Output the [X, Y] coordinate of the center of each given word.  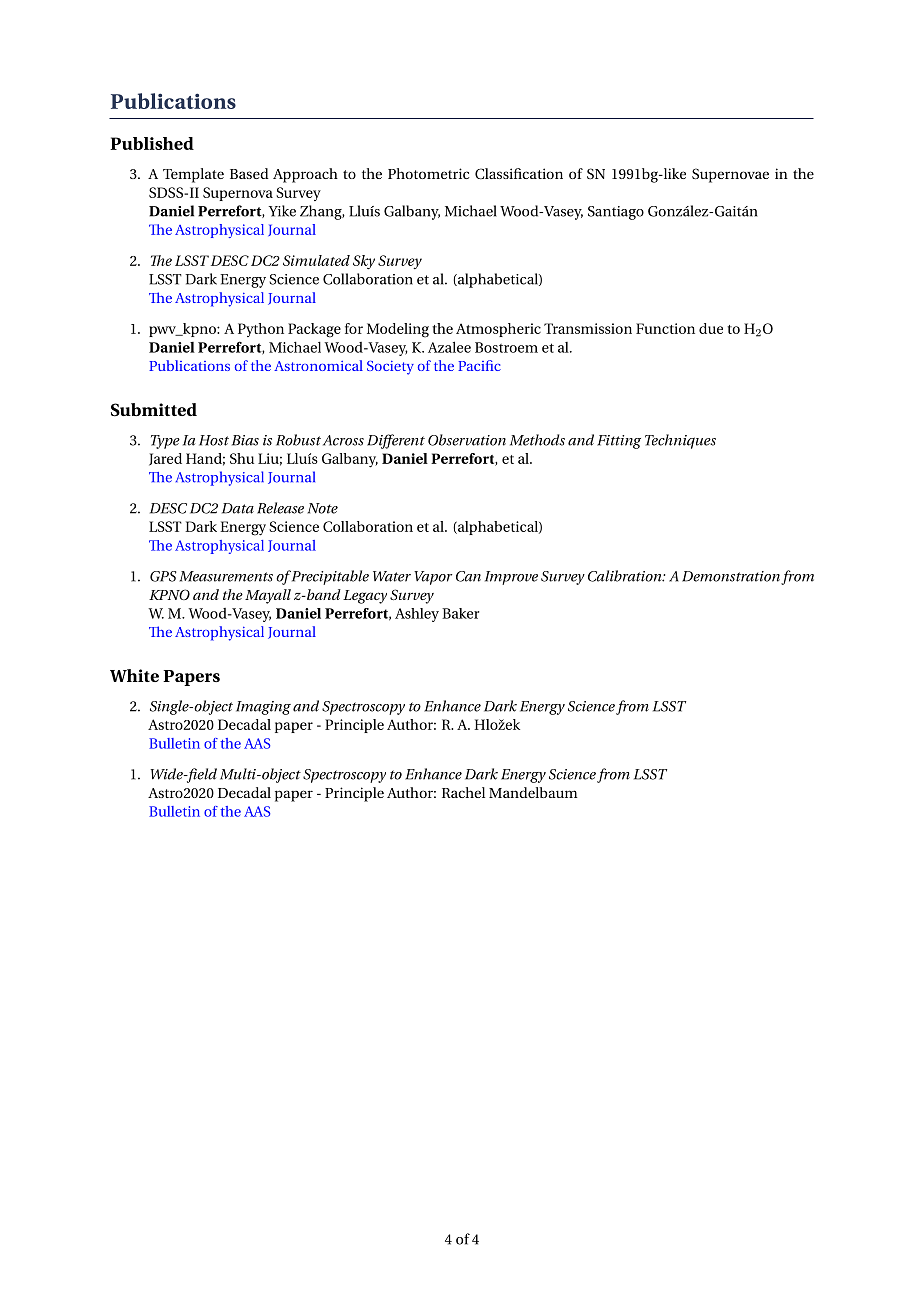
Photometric [428, 173]
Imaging [263, 708]
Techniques [680, 441]
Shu [242, 458]
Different [396, 441]
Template [193, 175]
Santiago [616, 213]
